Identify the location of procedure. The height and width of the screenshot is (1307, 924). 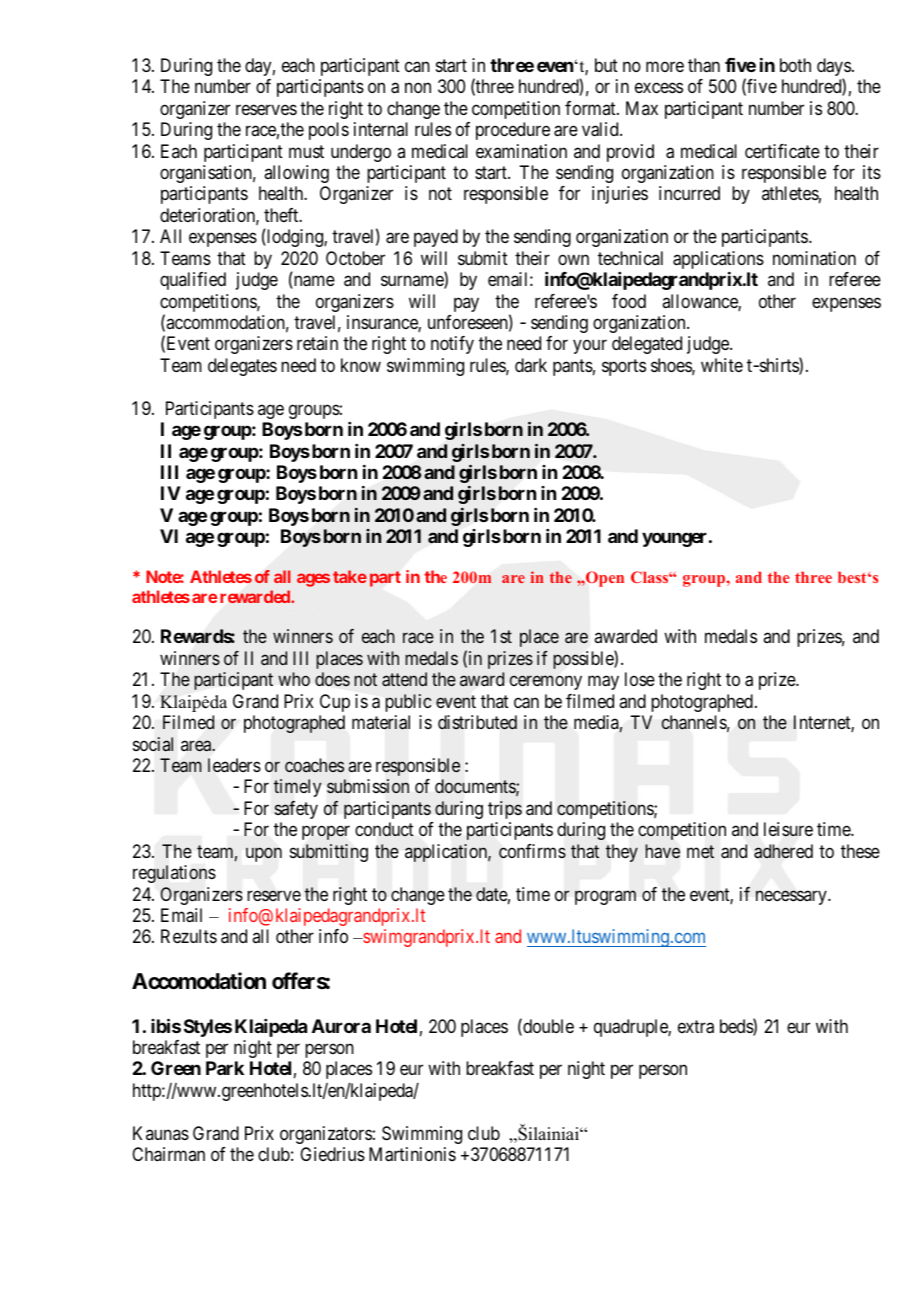
(513, 131).
